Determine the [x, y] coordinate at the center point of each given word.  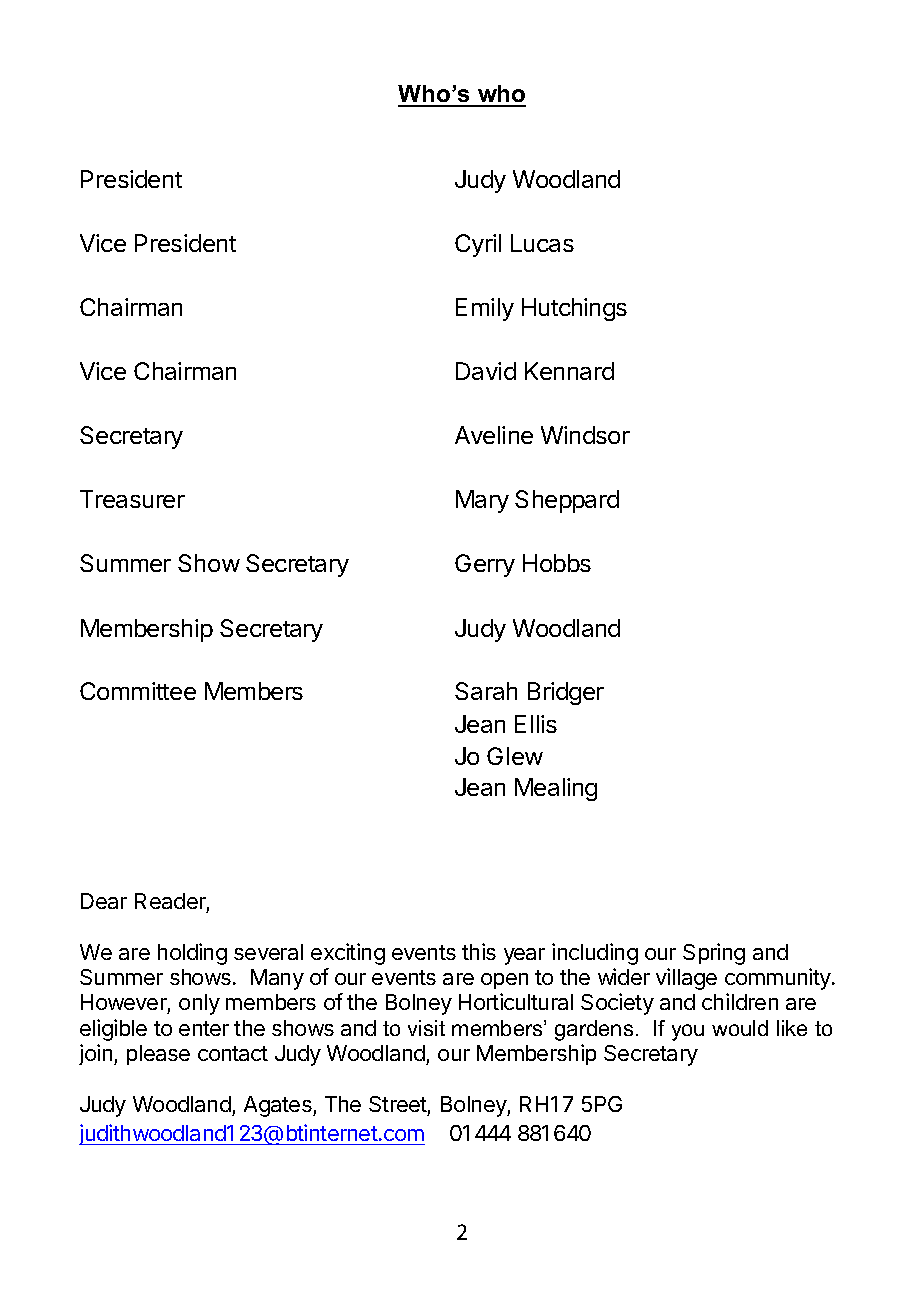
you [688, 1032]
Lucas [542, 243]
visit [426, 1028]
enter [204, 1028]
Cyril [478, 245]
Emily [485, 309]
